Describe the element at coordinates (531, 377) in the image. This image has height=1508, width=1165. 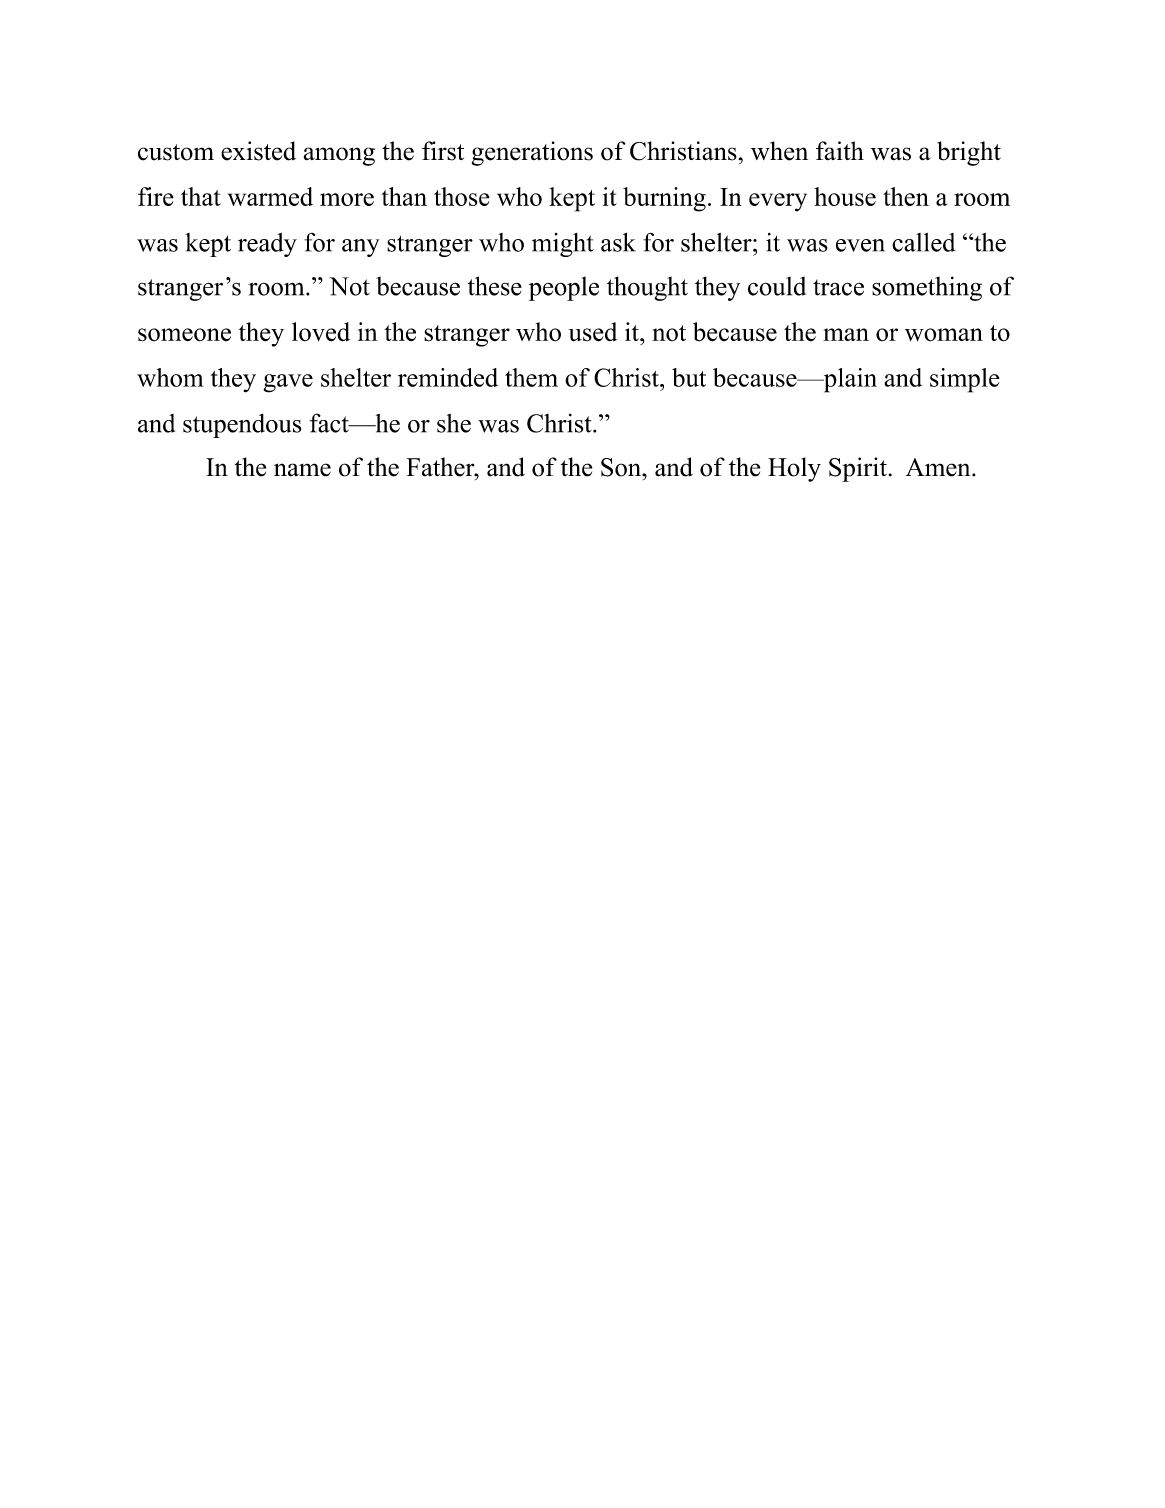
I see `them` at that location.
